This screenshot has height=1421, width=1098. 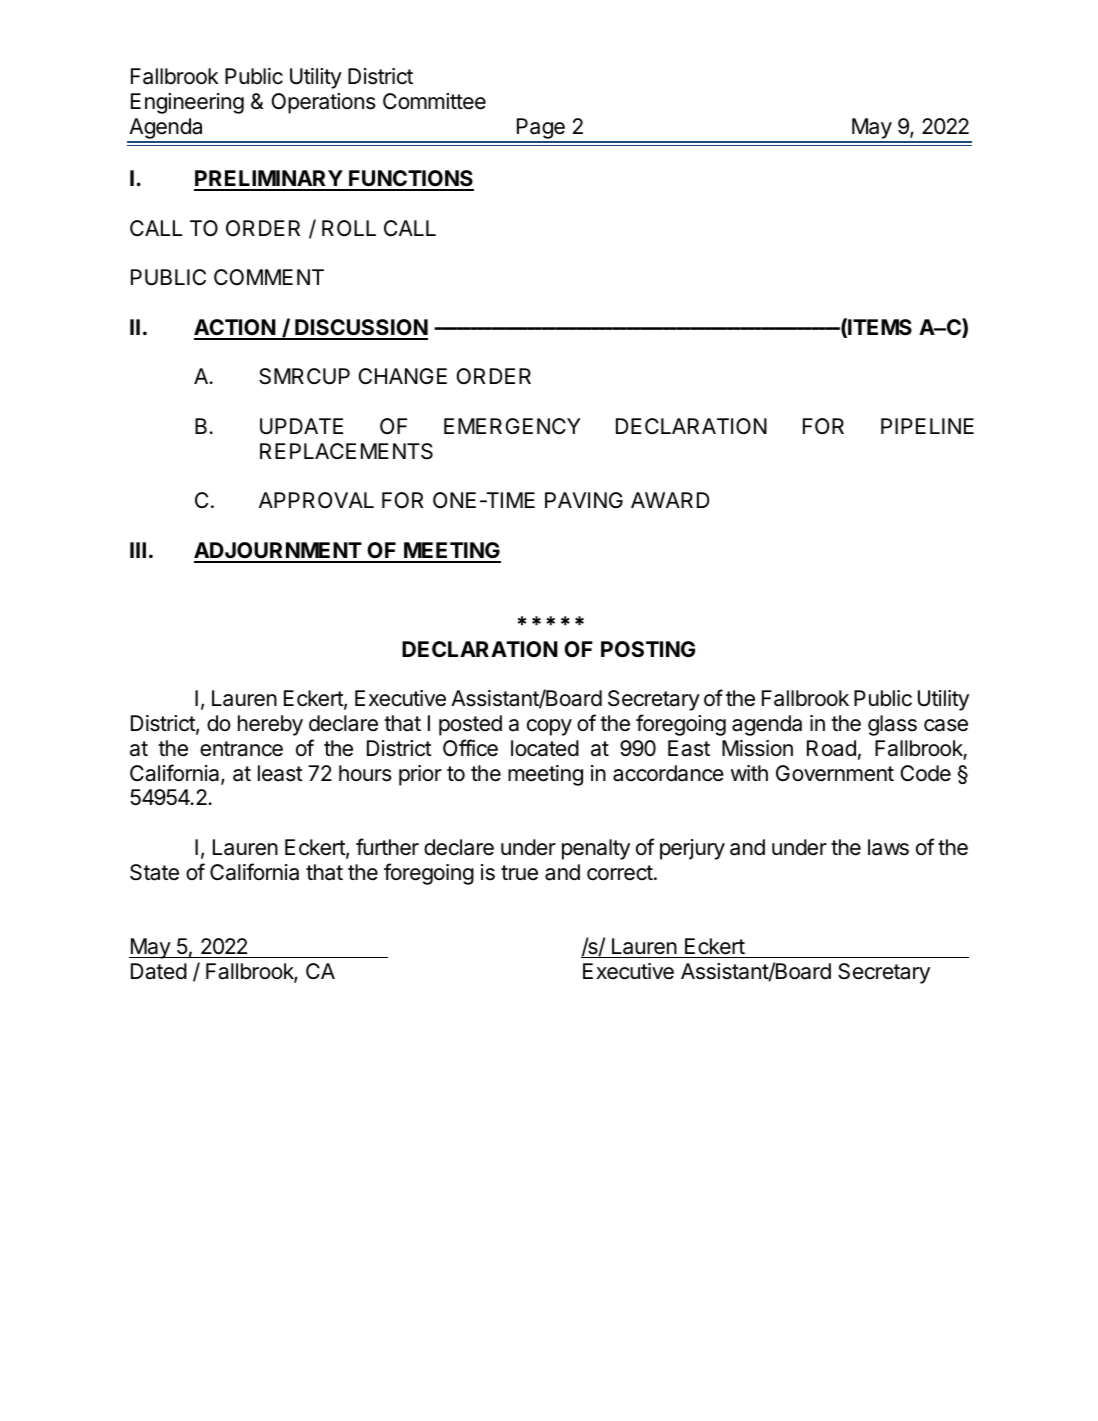 I want to click on Road, so click(x=831, y=748).
